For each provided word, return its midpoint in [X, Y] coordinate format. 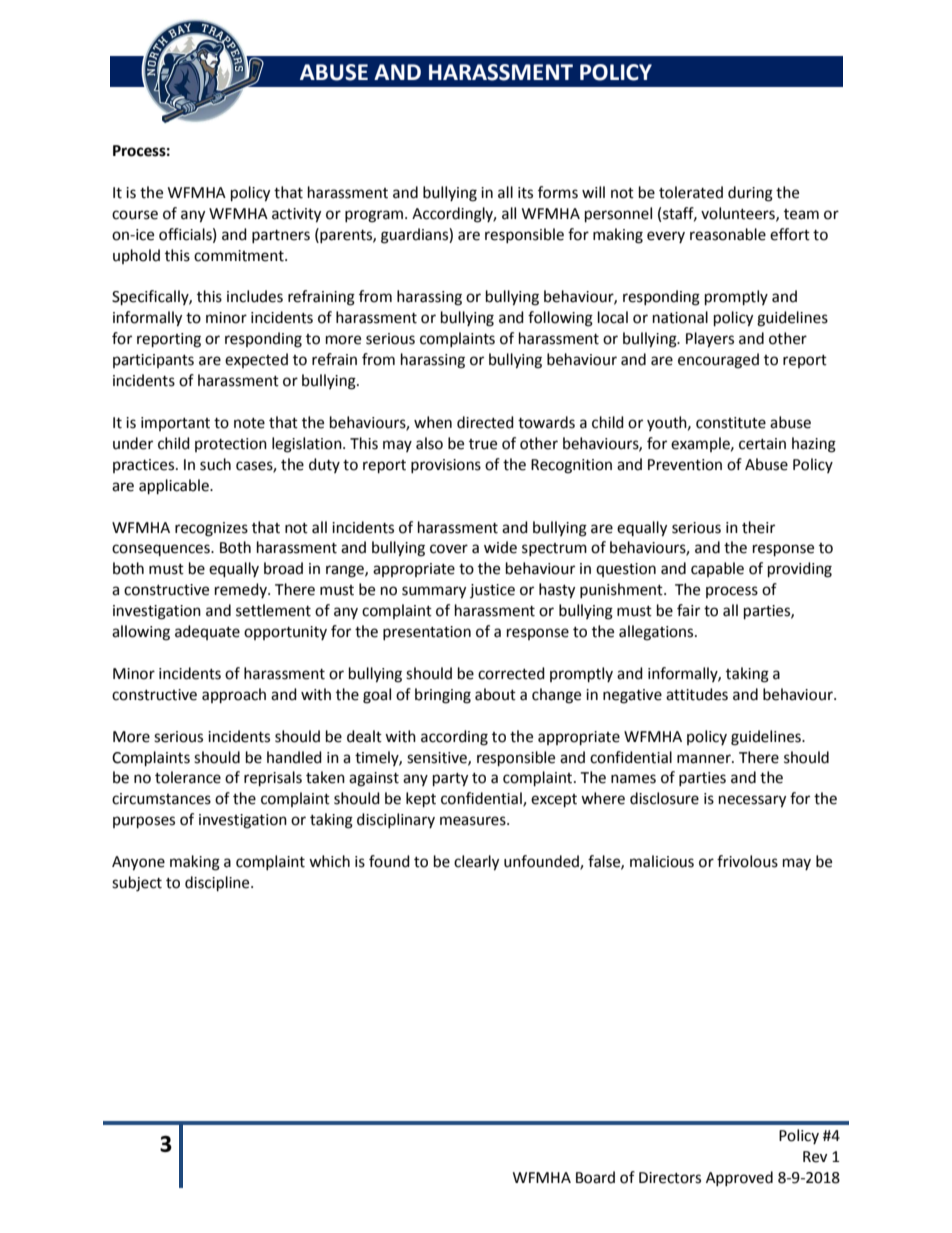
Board [595, 1177]
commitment [240, 256]
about [495, 694]
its [525, 193]
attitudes [697, 694]
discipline [218, 884]
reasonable [728, 234]
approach [234, 696]
